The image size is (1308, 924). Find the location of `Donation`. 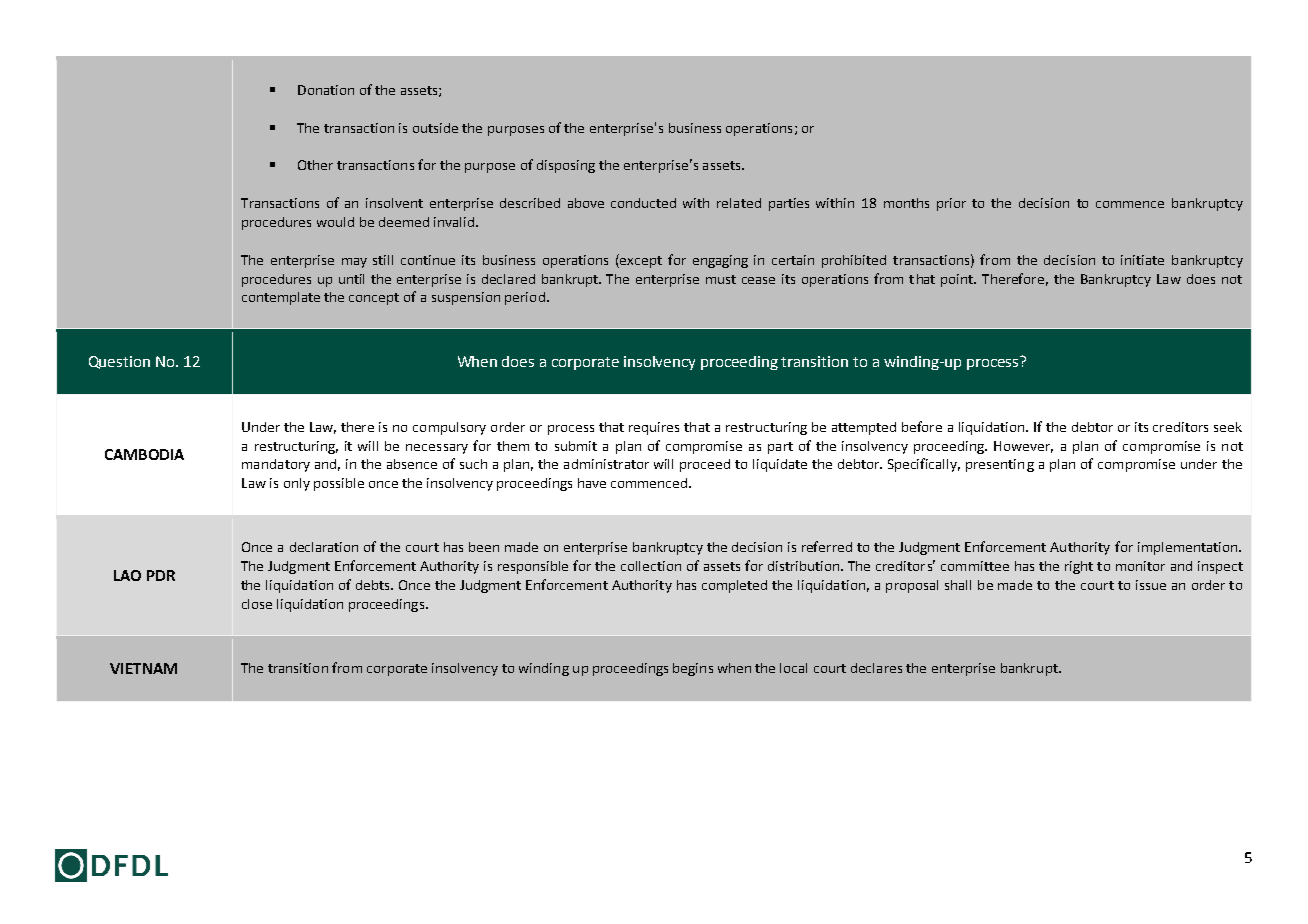

Donation is located at coordinates (326, 90).
